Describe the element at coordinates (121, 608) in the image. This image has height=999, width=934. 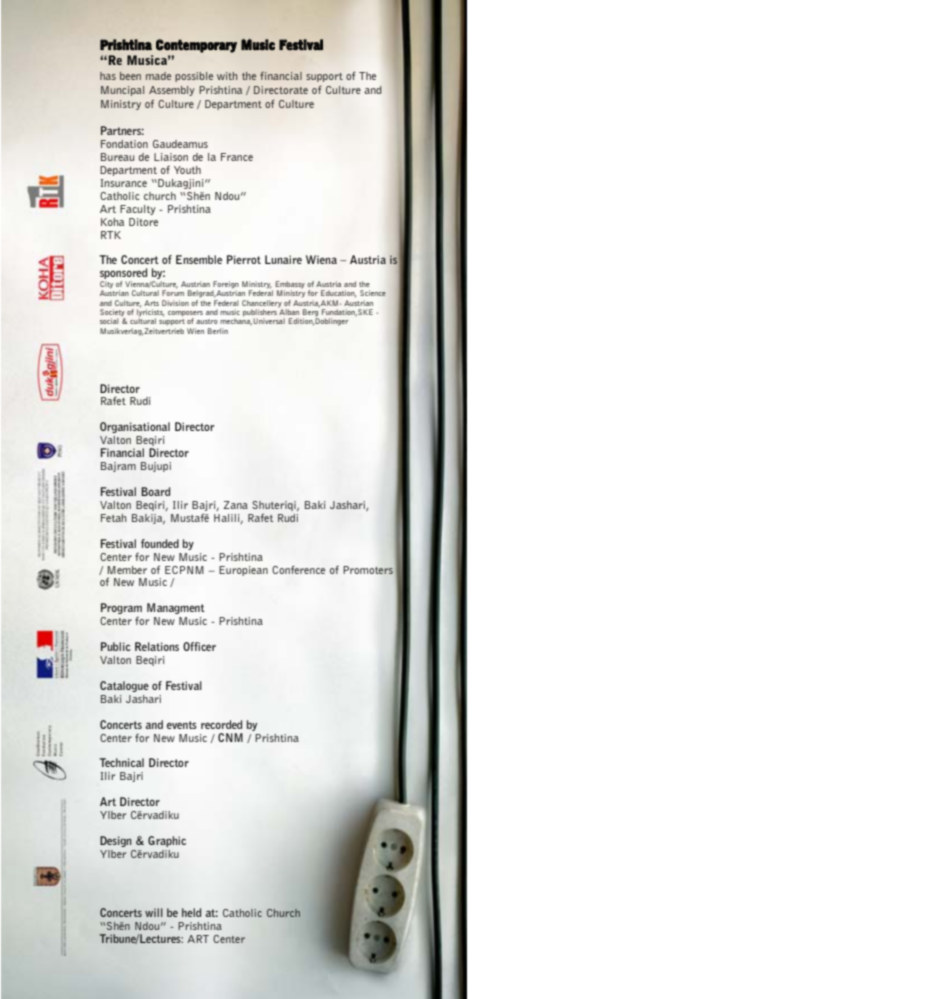
I see `Program` at that location.
